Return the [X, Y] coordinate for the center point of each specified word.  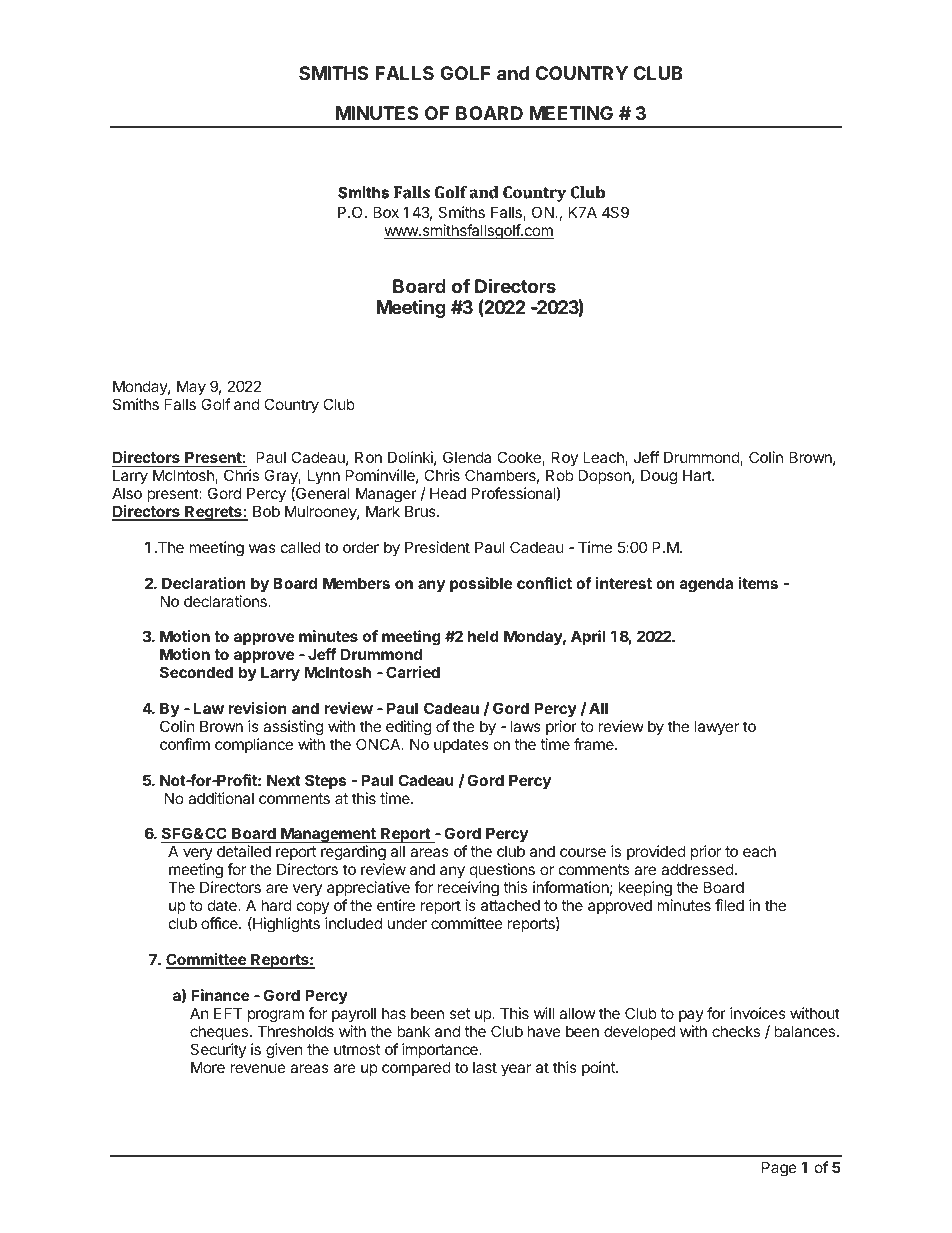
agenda [706, 585]
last [485, 1067]
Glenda [467, 457]
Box [386, 212]
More [208, 1067]
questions [502, 870]
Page [779, 1169]
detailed [244, 851]
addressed [697, 869]
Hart [698, 475]
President [437, 547]
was [262, 548]
